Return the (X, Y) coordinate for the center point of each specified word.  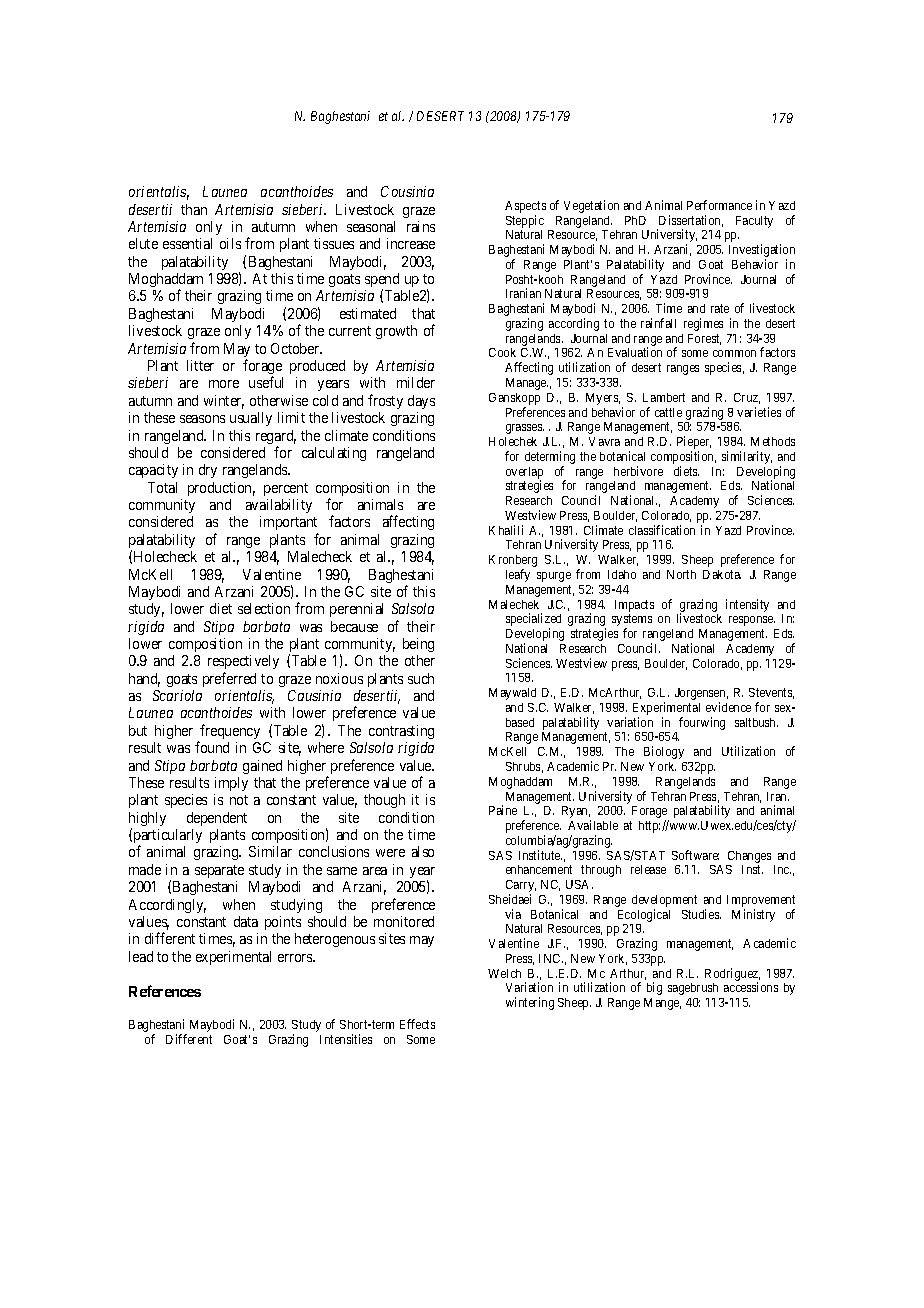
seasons (202, 419)
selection (264, 608)
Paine (503, 810)
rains (421, 226)
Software (695, 855)
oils (230, 243)
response (752, 621)
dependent (217, 819)
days (421, 402)
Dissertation (691, 221)
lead (141, 956)
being (418, 645)
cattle (668, 412)
